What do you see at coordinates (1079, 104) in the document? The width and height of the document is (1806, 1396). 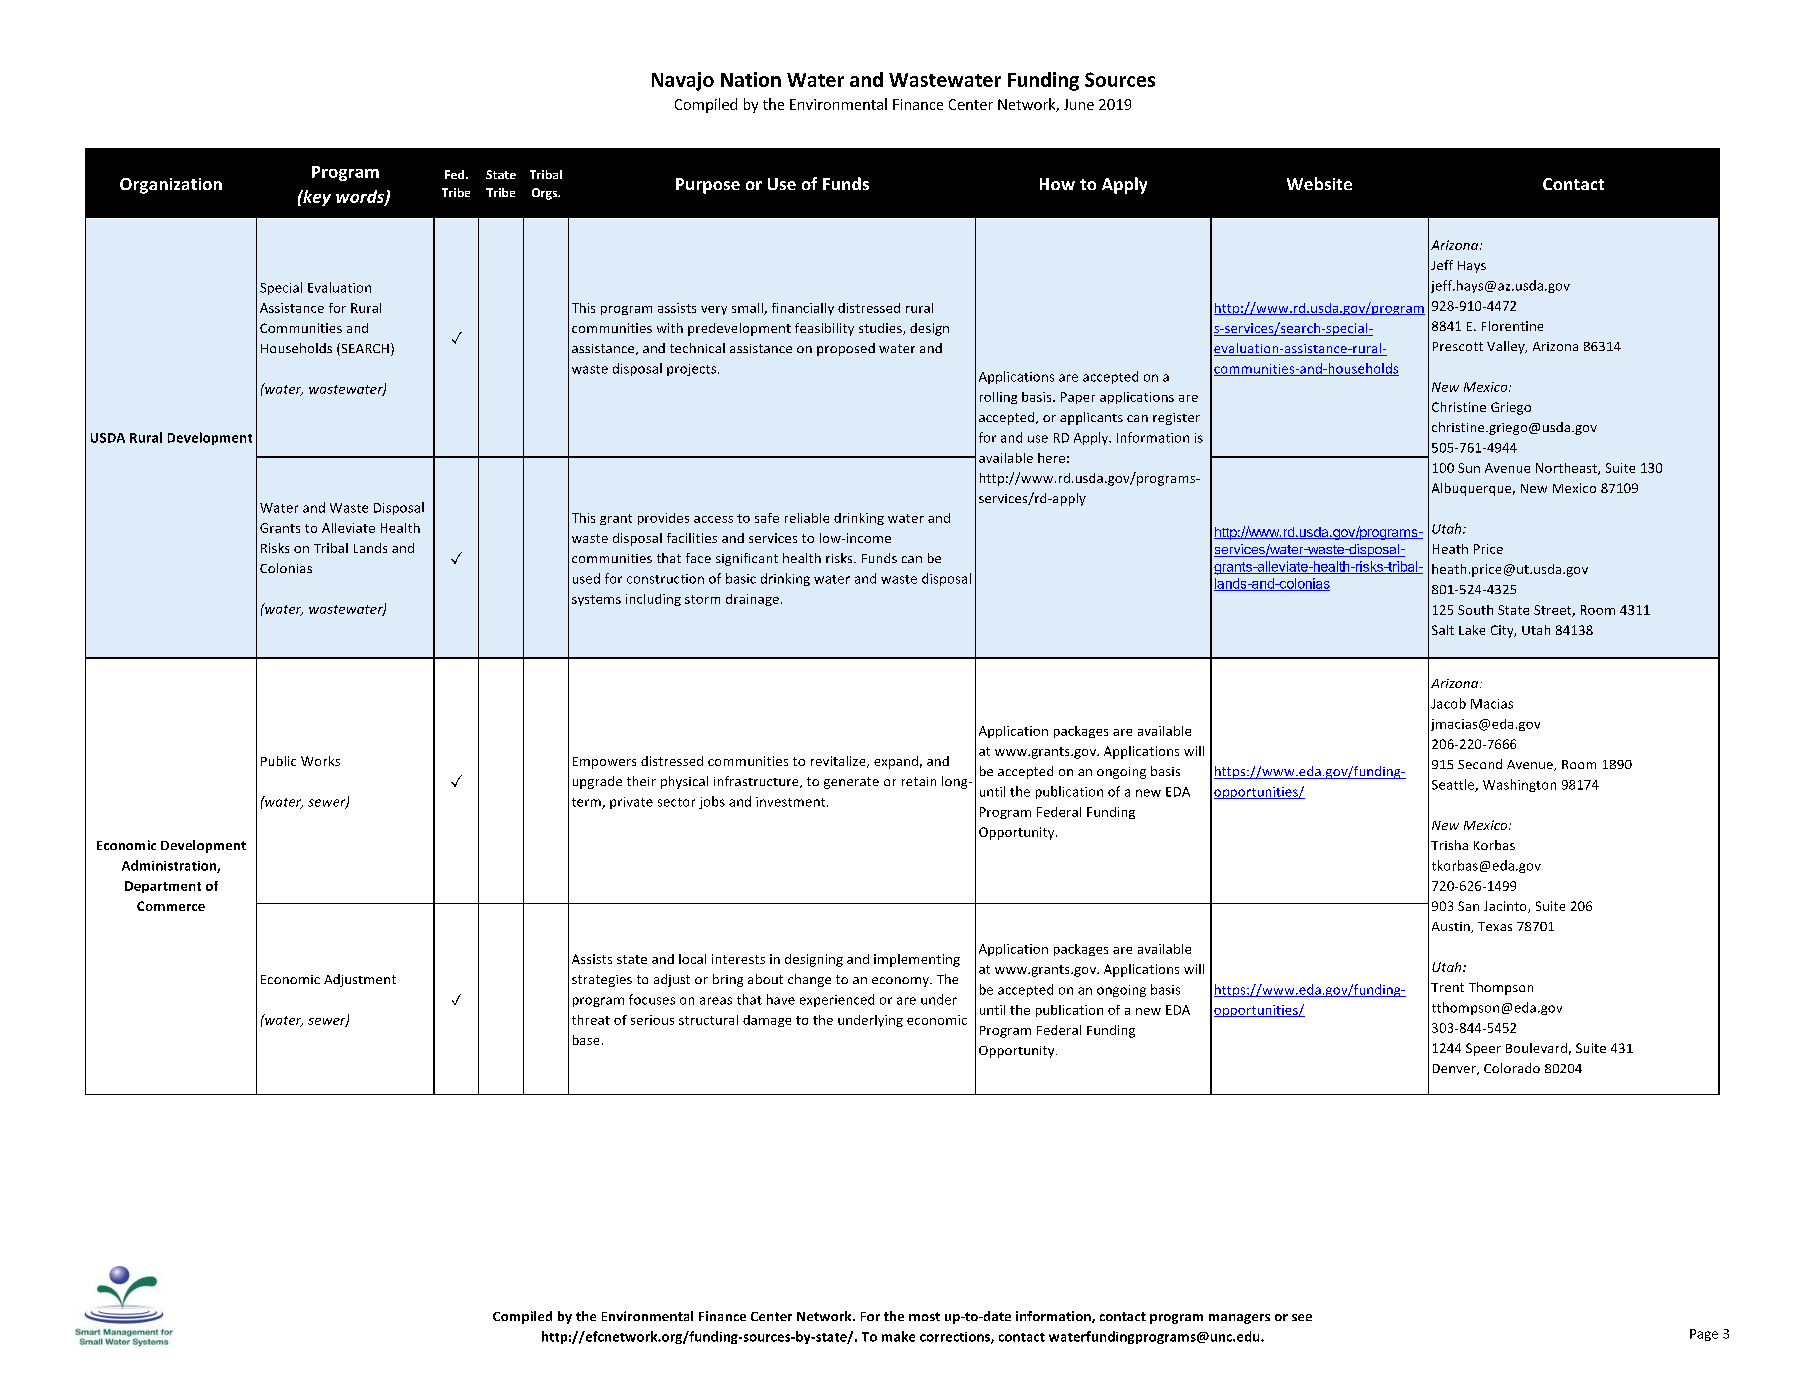 I see `June` at bounding box center [1079, 104].
